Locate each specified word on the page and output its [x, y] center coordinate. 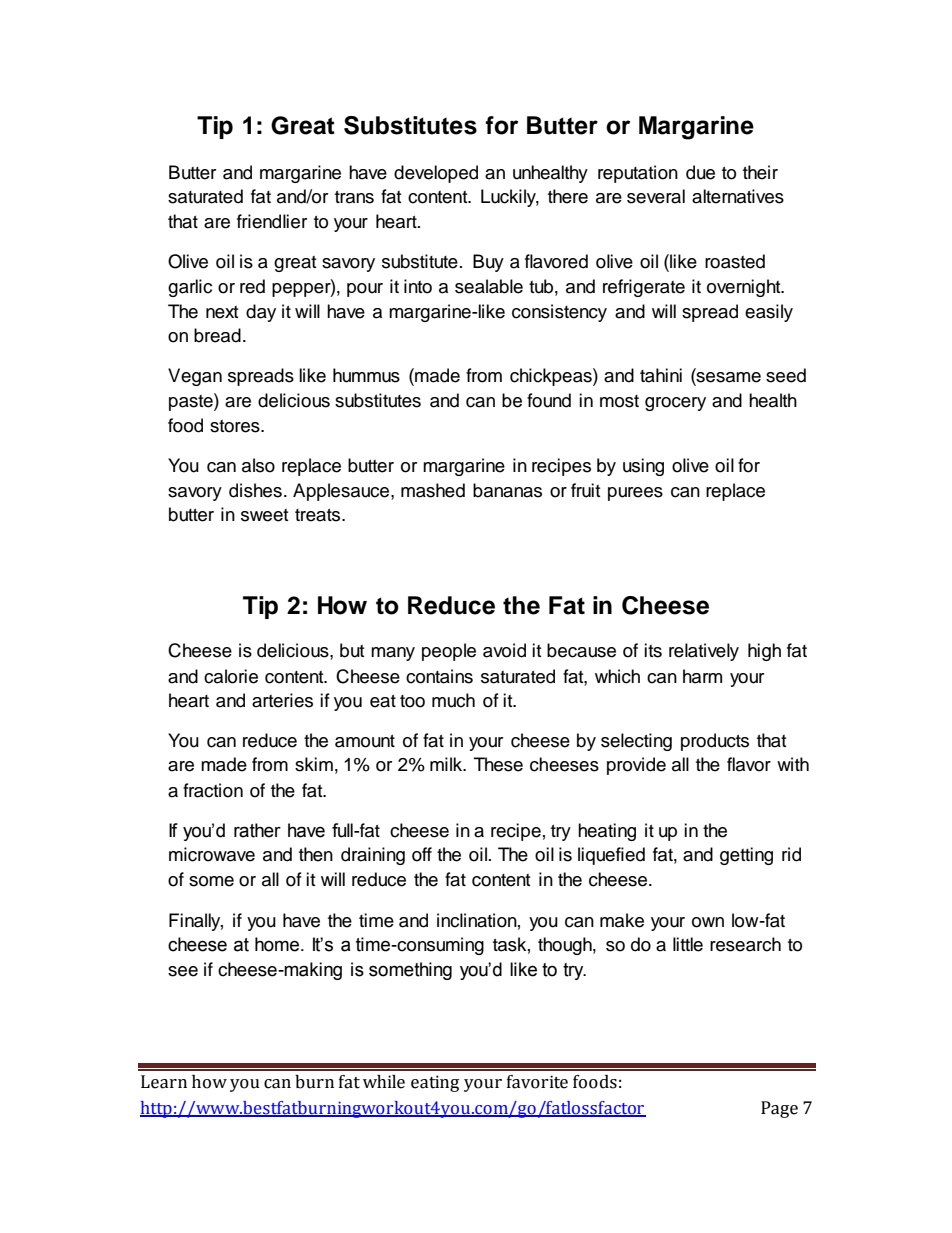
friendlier [272, 221]
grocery [675, 404]
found [549, 400]
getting [746, 856]
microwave [212, 854]
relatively [704, 652]
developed [436, 174]
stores [236, 426]
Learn [164, 1082]
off [422, 854]
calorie [231, 676]
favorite [537, 1082]
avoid [504, 650]
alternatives [738, 196]
